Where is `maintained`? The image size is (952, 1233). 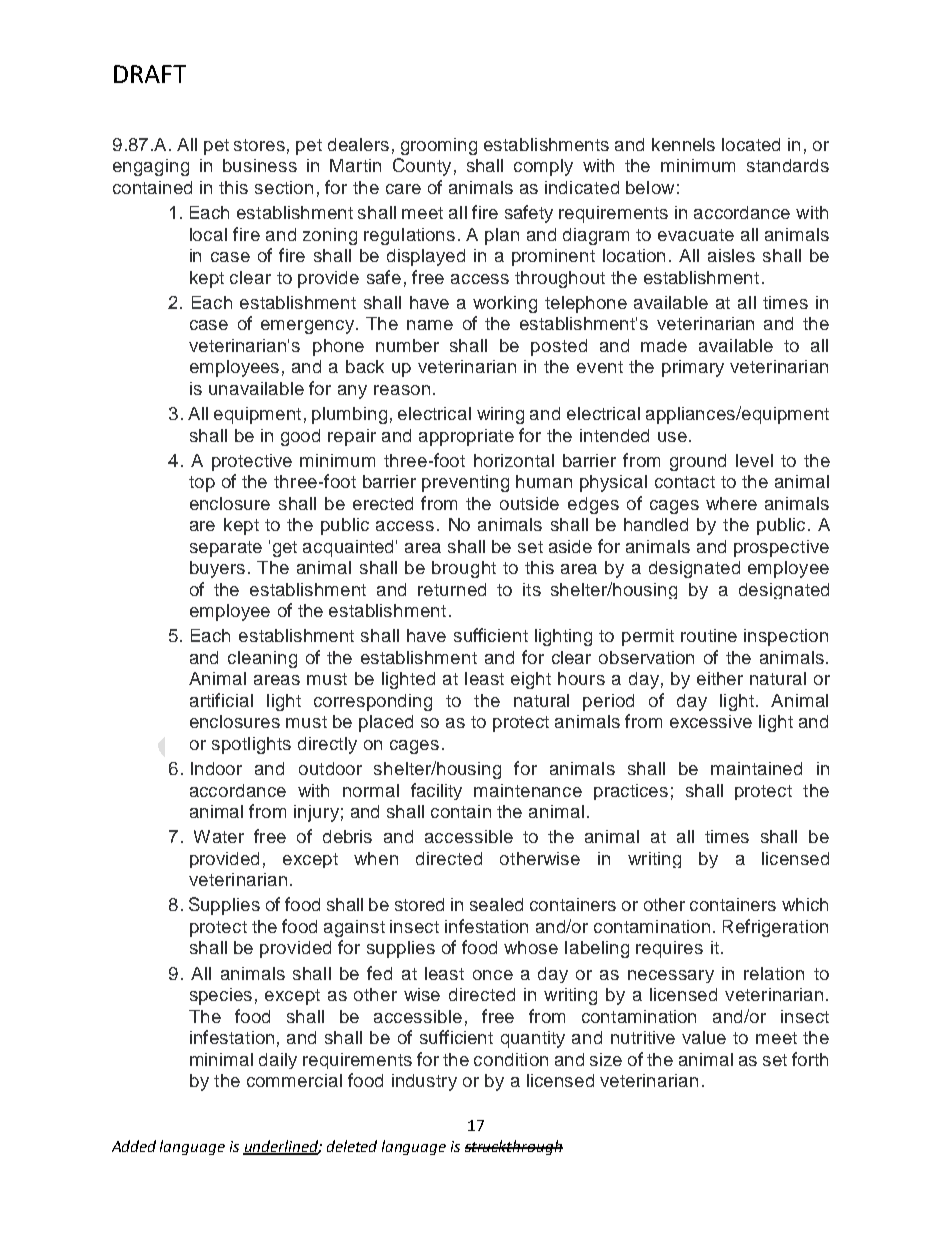
maintained is located at coordinates (756, 768).
